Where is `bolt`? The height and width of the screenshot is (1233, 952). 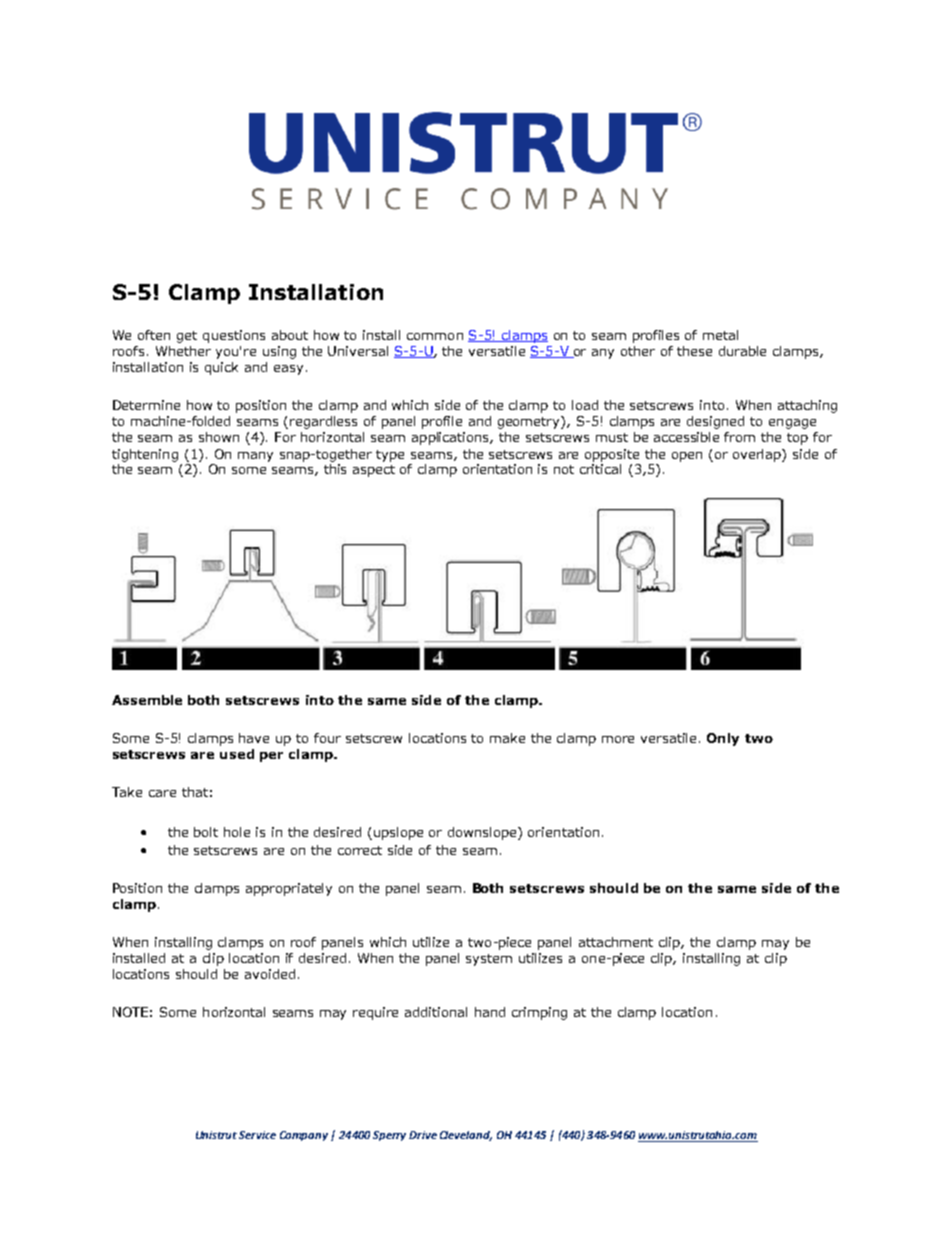 bolt is located at coordinates (206, 832).
